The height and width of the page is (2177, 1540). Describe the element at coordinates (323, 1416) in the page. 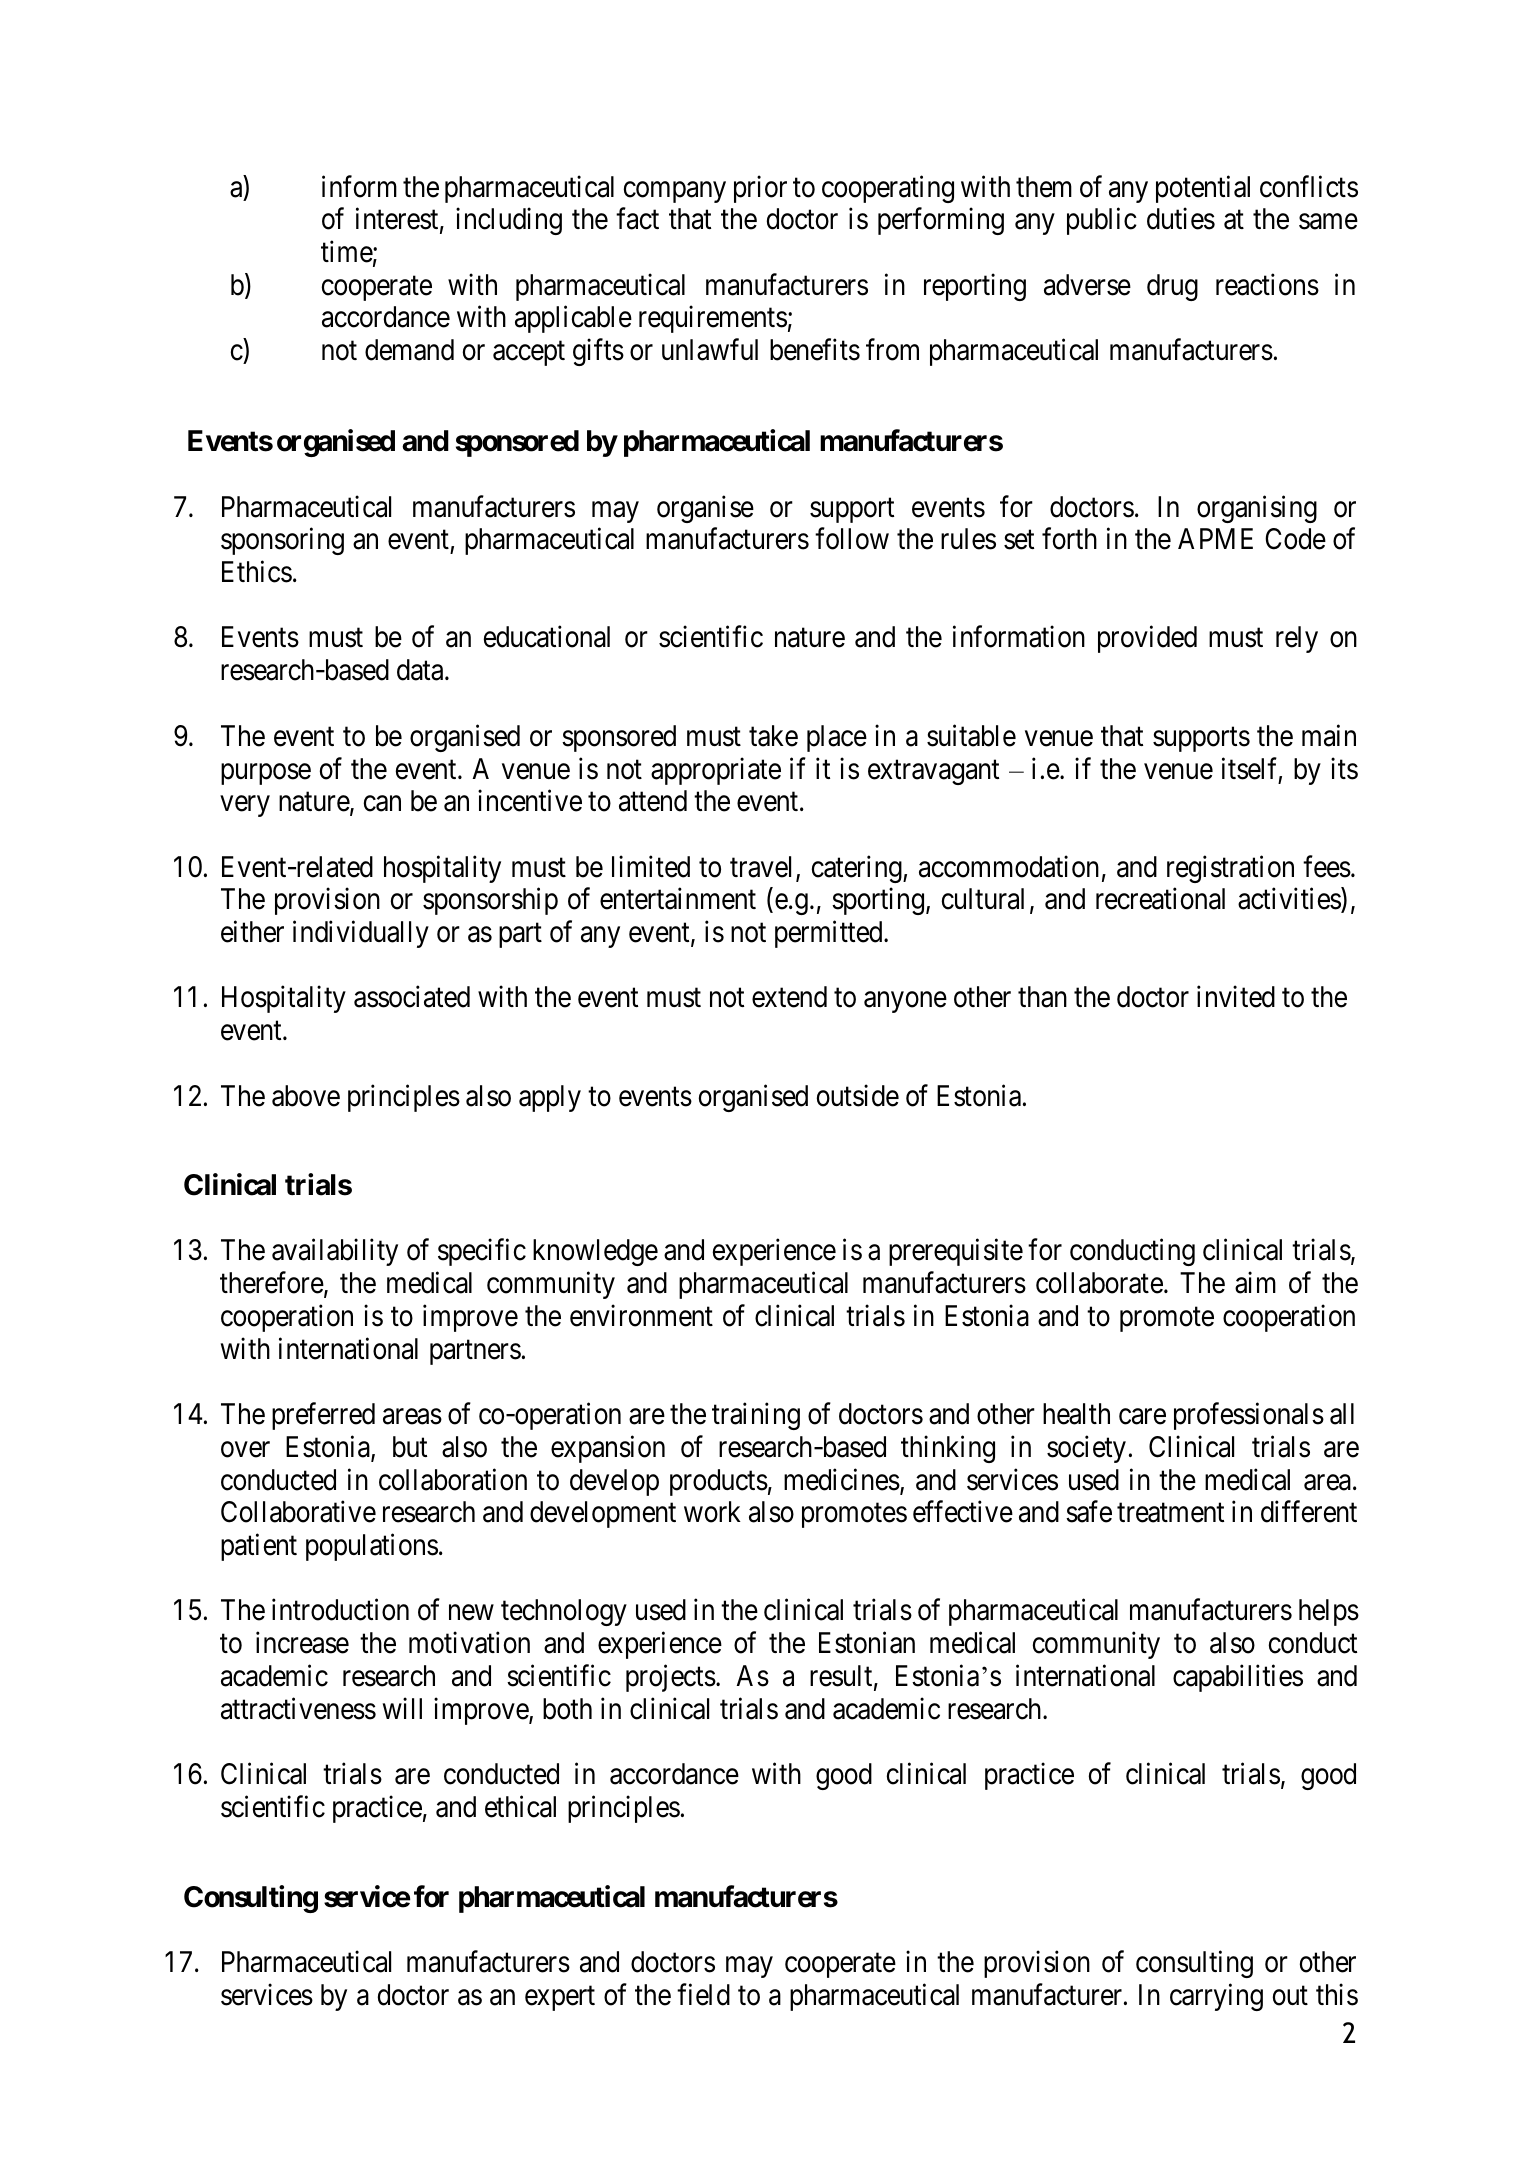

I see `preferred` at that location.
